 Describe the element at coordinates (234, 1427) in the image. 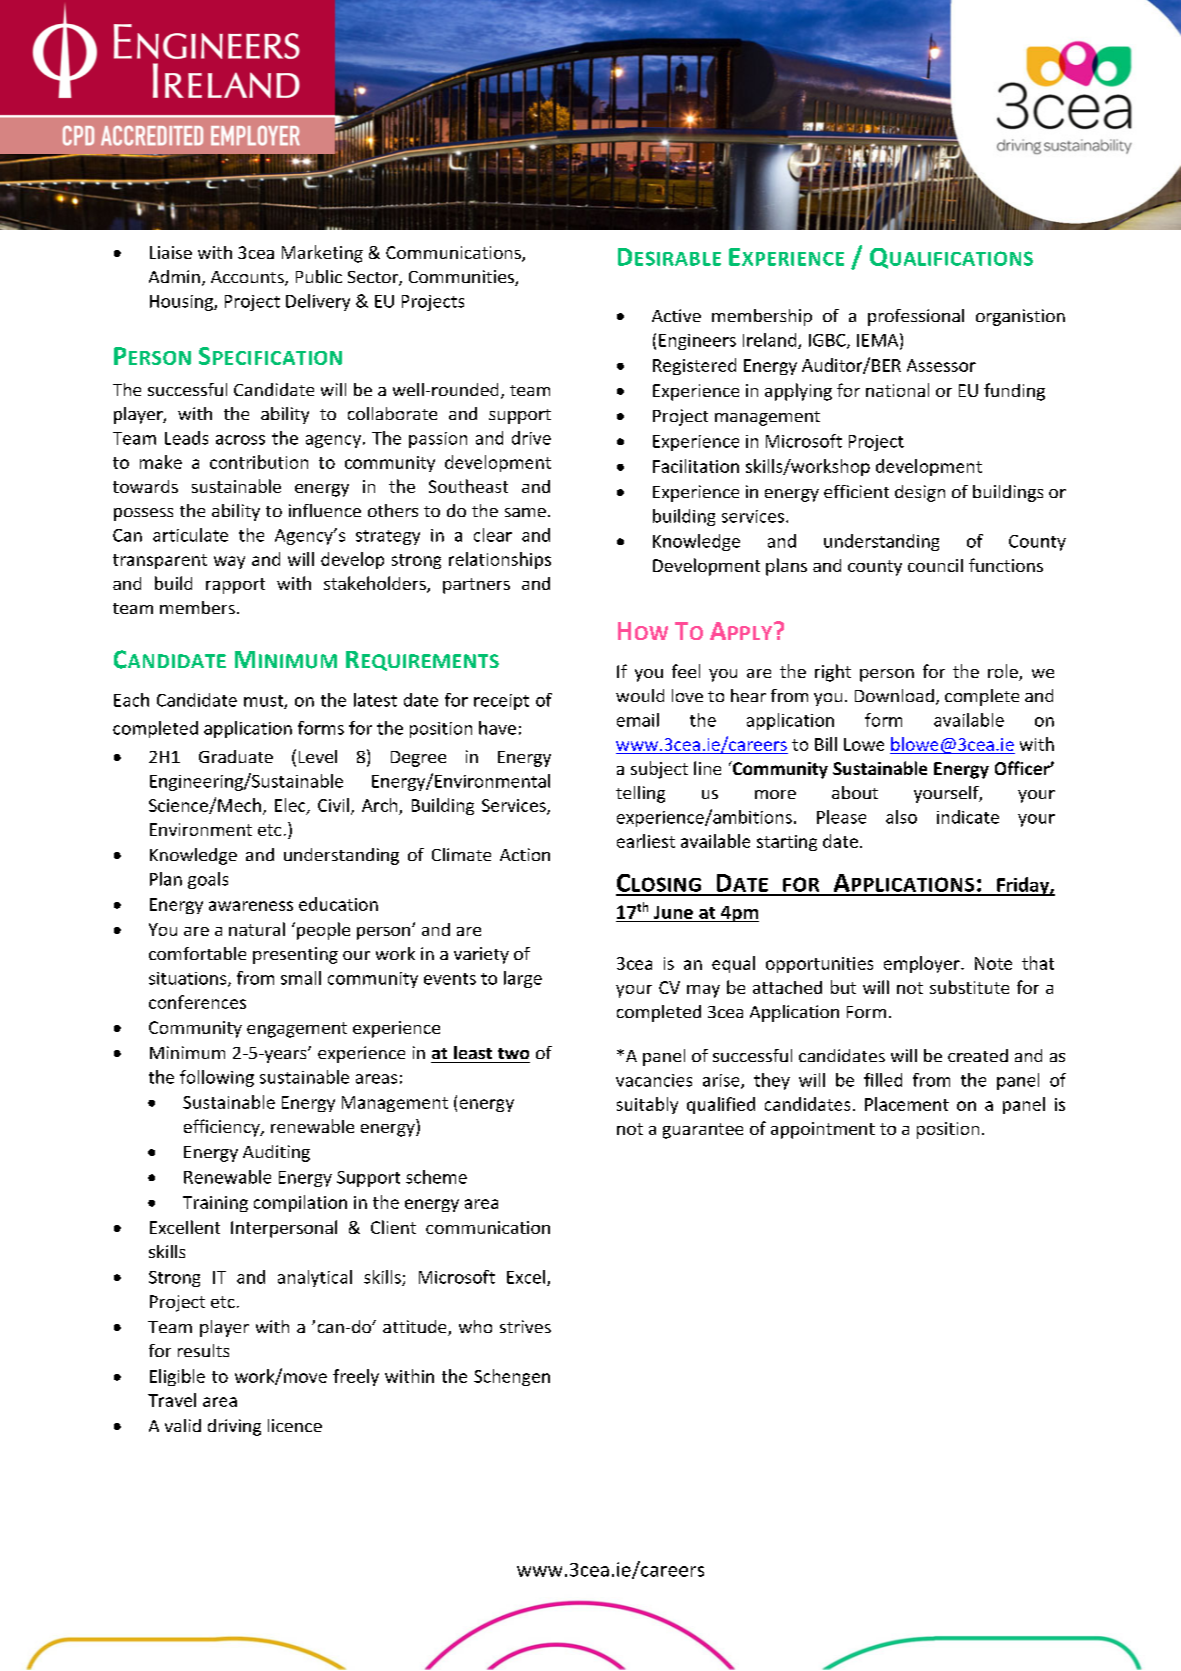

I see `driving` at that location.
